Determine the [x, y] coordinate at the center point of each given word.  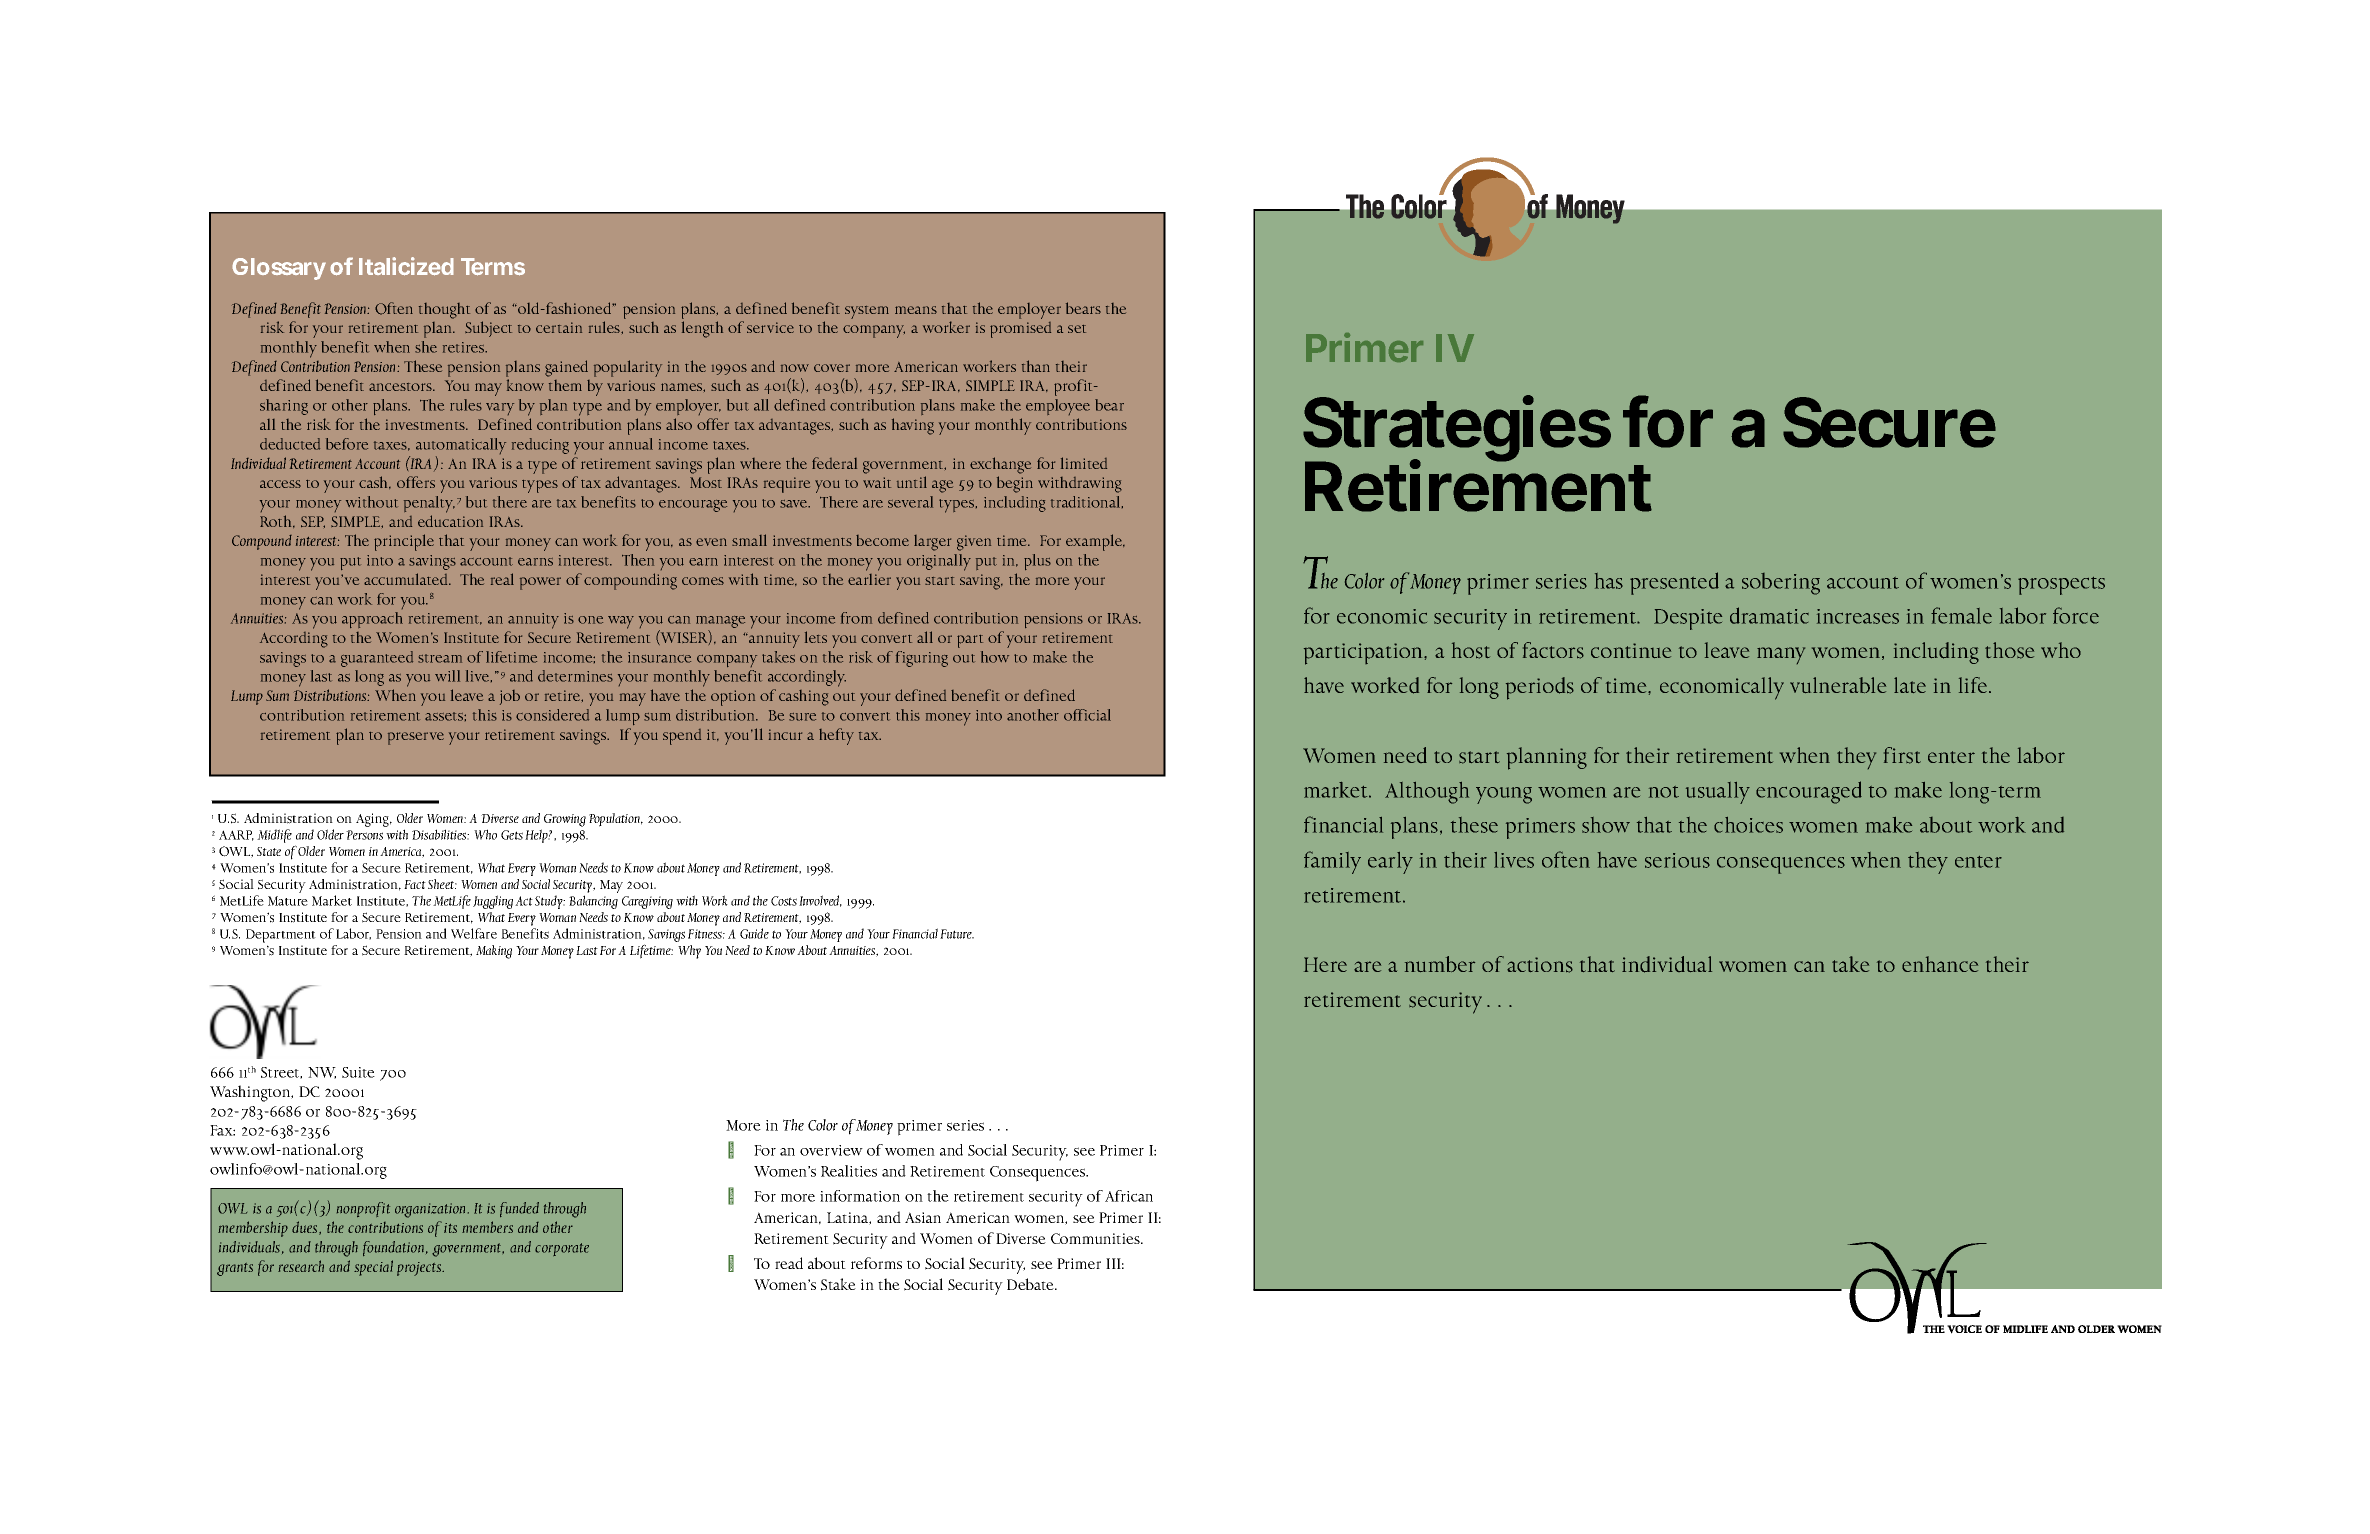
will [447, 676]
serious [1677, 860]
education [450, 521]
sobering [1781, 584]
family [1332, 862]
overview [831, 1150]
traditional [1087, 502]
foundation [393, 1248]
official [1087, 715]
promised [1020, 330]
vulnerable [1838, 685]
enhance [1940, 964]
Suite [358, 1072]
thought [444, 311]
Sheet [442, 884]
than [1036, 366]
